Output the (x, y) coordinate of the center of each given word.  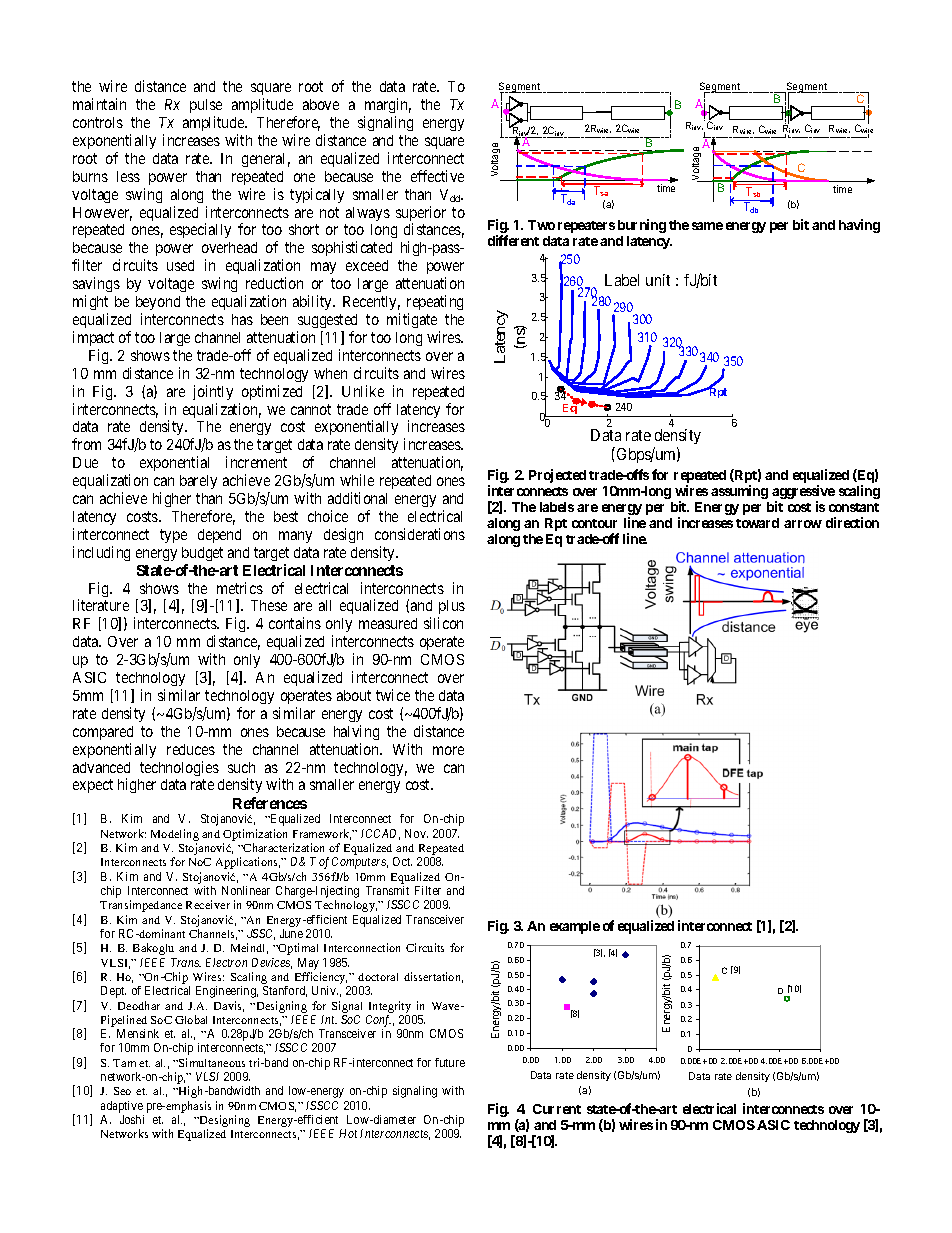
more (448, 750)
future (450, 1062)
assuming (739, 492)
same (707, 226)
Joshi (132, 1119)
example (575, 927)
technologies (179, 768)
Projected (557, 476)
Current (557, 1109)
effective (437, 176)
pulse (206, 108)
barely (198, 482)
